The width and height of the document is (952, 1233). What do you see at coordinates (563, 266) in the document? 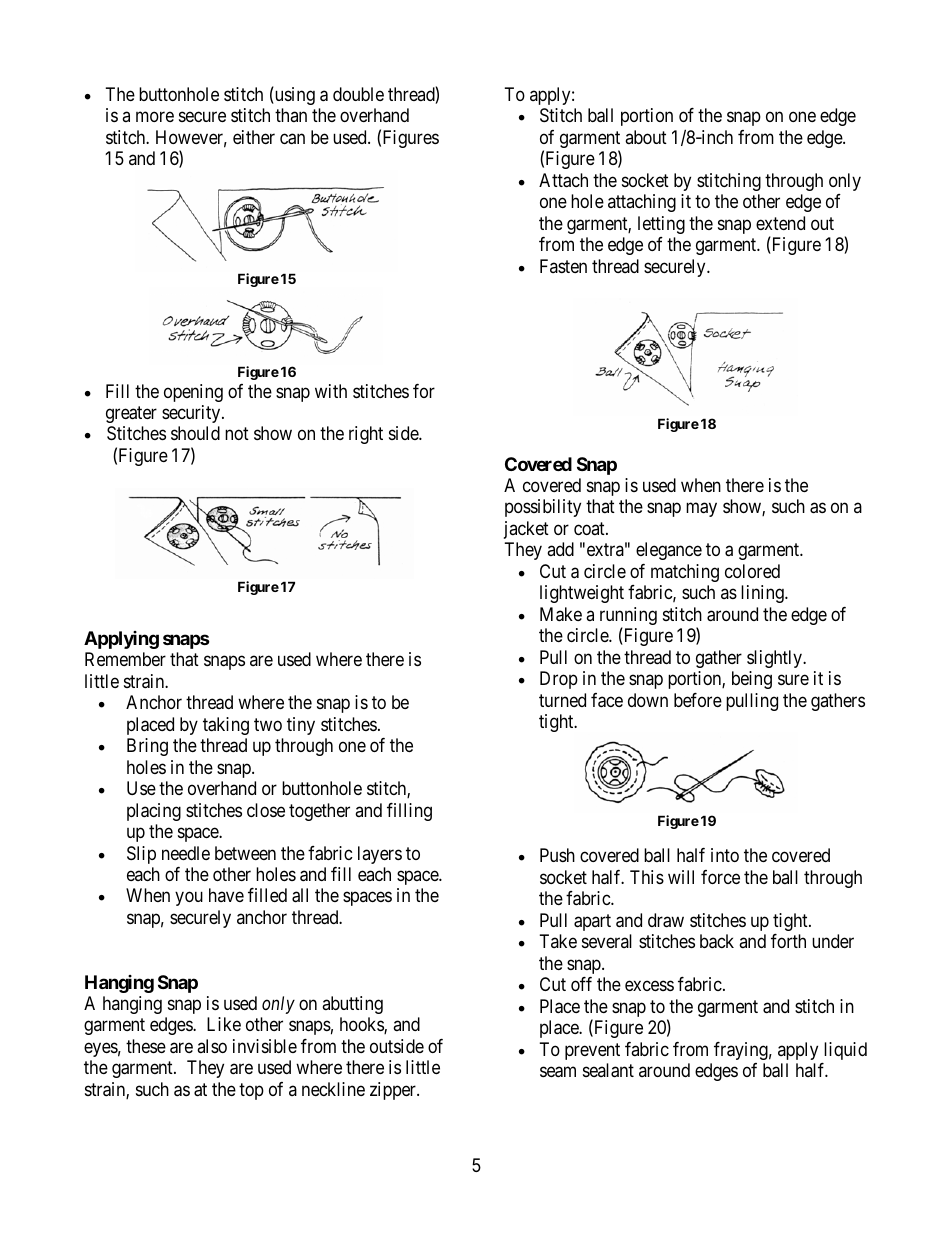
I see `Fasten` at bounding box center [563, 266].
